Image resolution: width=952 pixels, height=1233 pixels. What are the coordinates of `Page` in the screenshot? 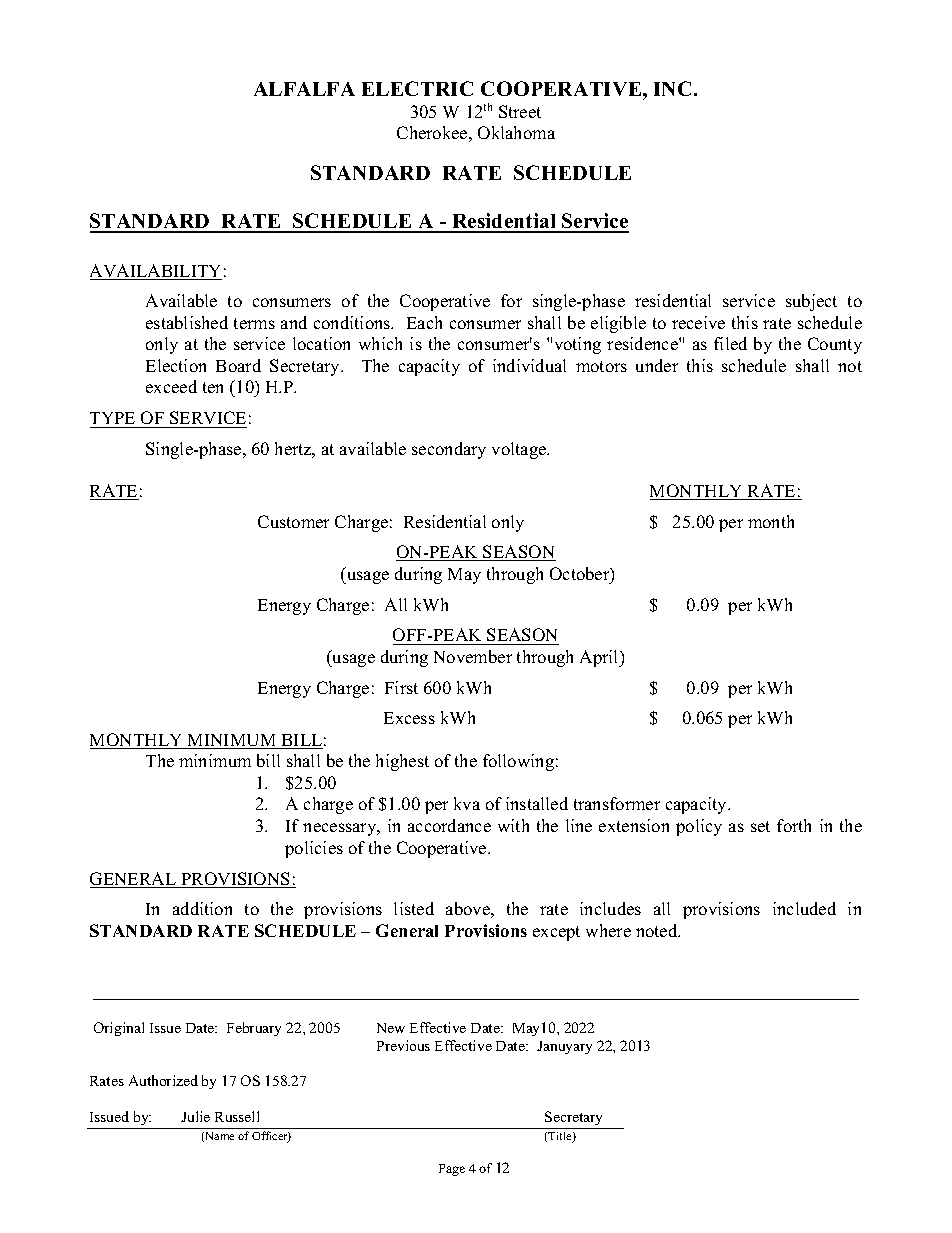 It's located at (452, 1170).
